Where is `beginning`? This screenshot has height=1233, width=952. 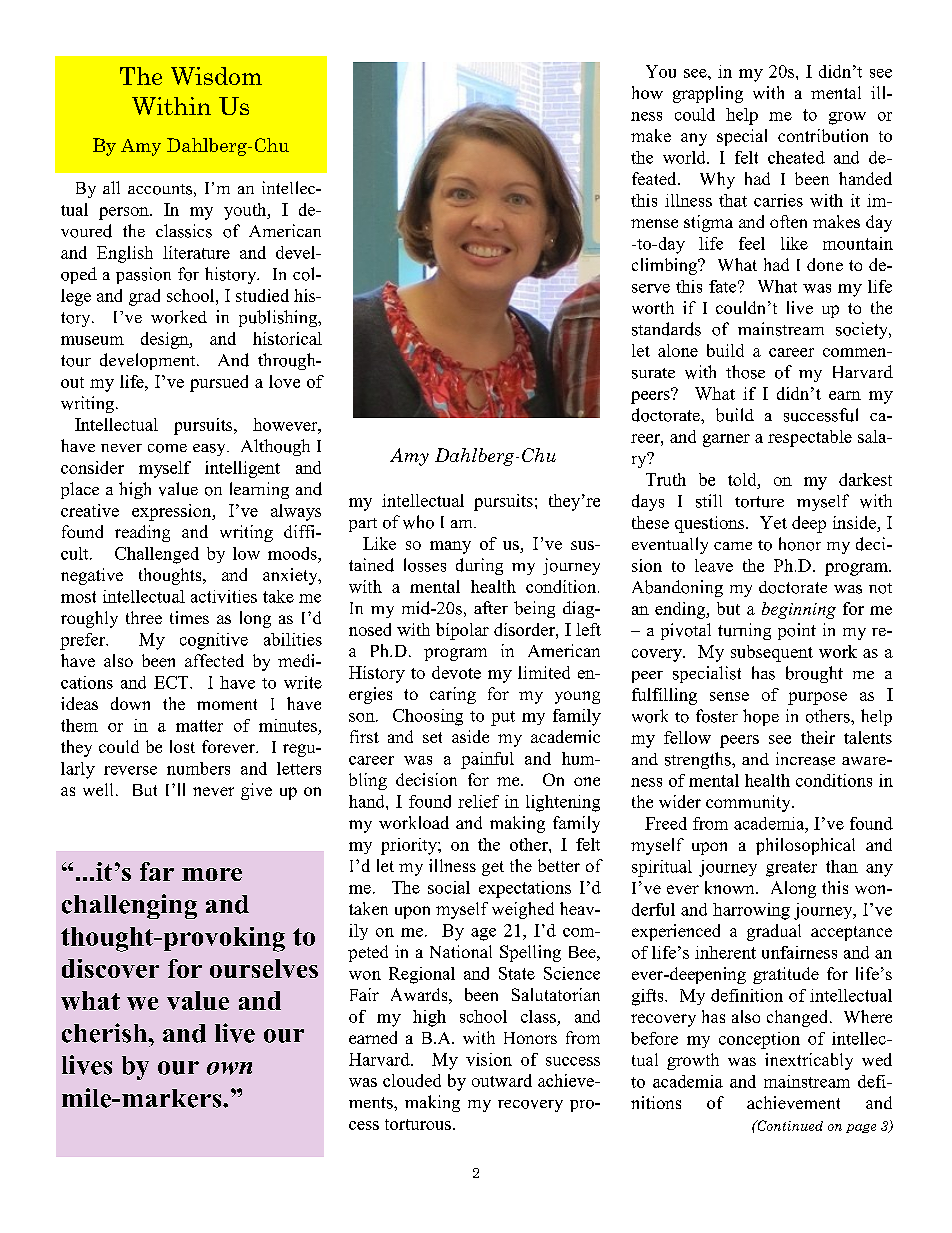
beginning is located at coordinates (799, 610).
